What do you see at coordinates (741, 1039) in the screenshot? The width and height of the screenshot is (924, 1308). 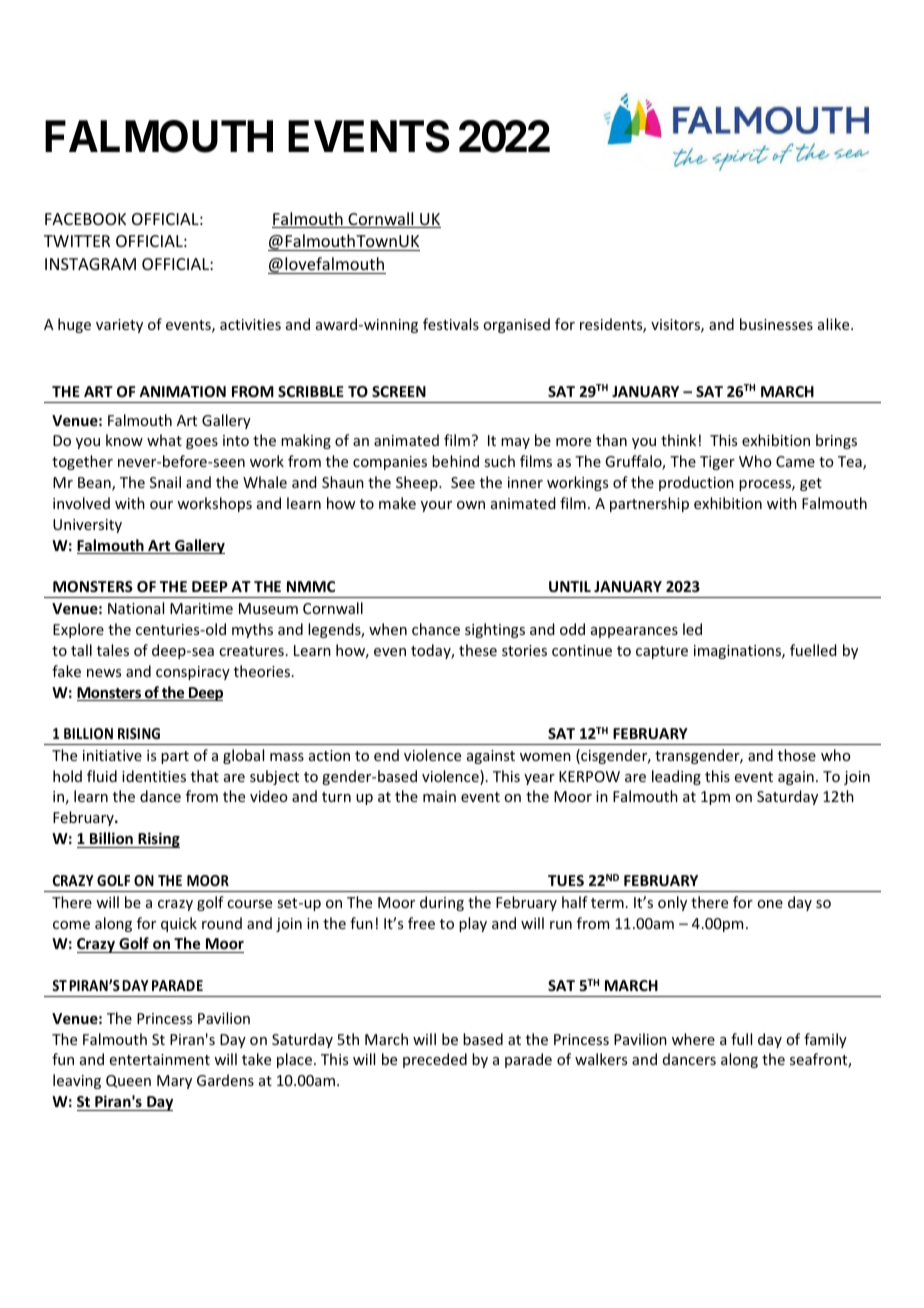 I see `full` at bounding box center [741, 1039].
